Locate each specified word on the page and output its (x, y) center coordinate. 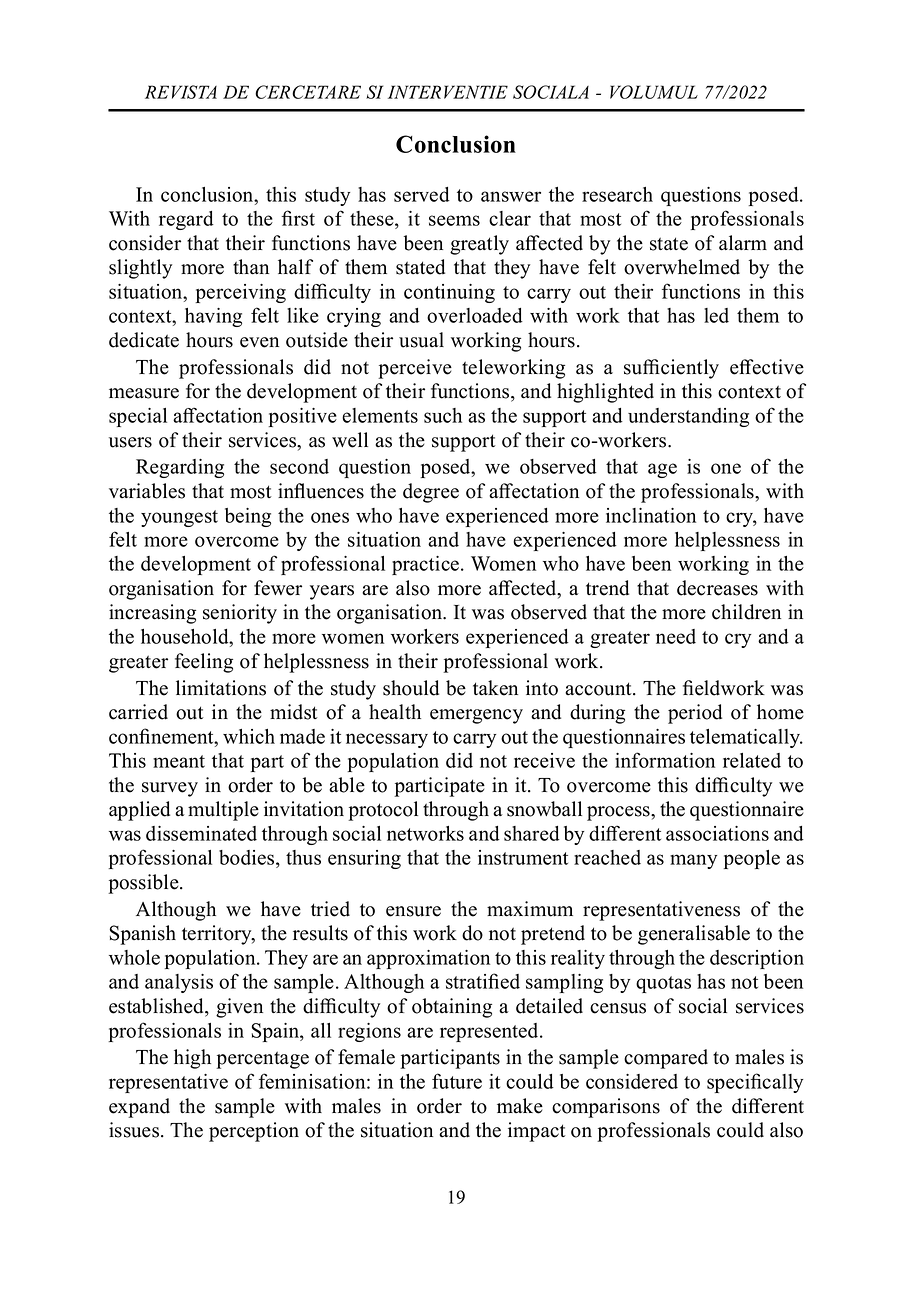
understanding (688, 417)
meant (179, 761)
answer (511, 196)
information (665, 760)
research (617, 194)
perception (254, 1132)
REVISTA (181, 92)
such (443, 415)
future (457, 1081)
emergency (476, 716)
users (130, 442)
